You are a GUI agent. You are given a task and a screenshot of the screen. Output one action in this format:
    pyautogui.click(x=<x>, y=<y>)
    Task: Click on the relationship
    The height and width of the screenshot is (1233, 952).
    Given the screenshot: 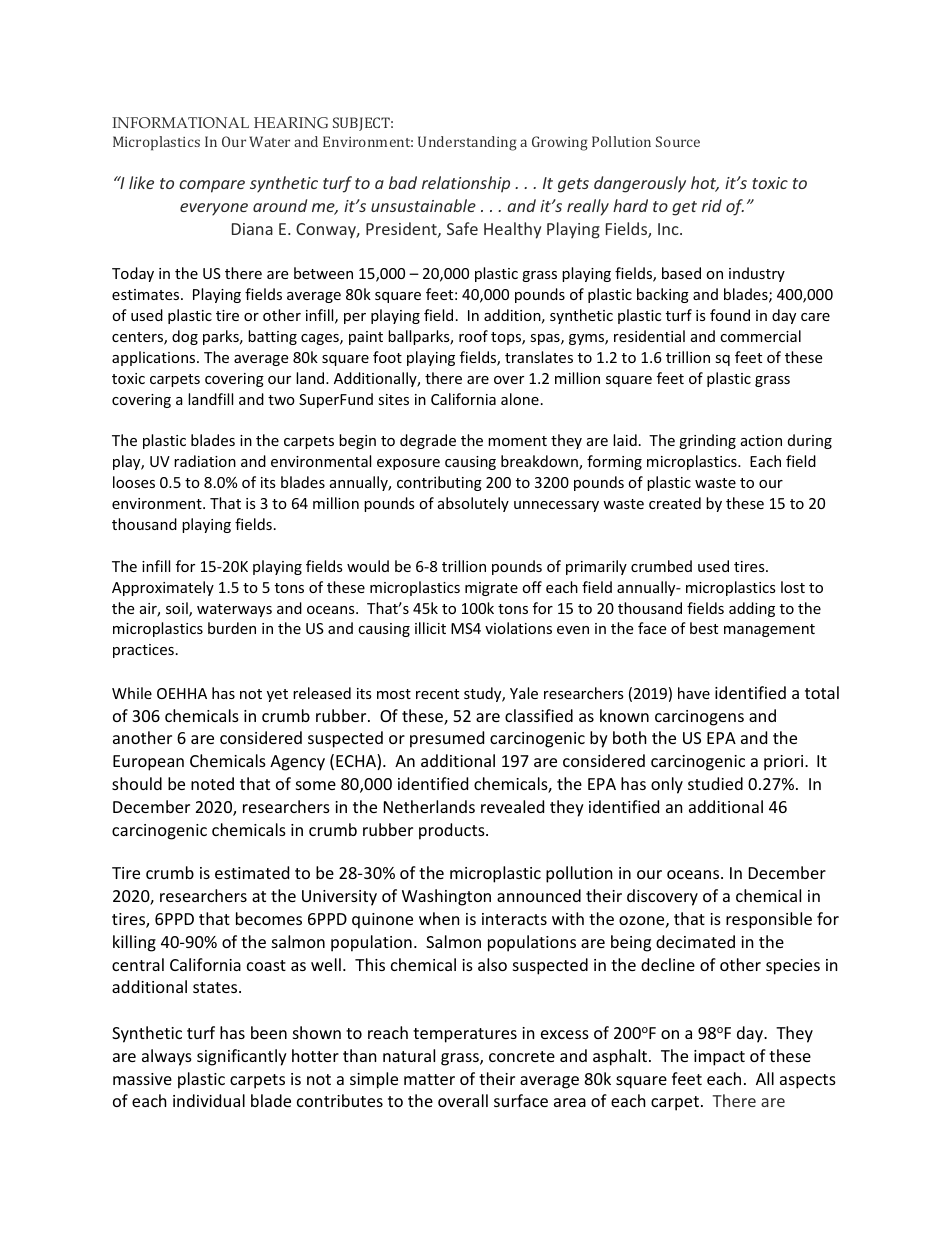 What is the action you would take?
    pyautogui.click(x=466, y=184)
